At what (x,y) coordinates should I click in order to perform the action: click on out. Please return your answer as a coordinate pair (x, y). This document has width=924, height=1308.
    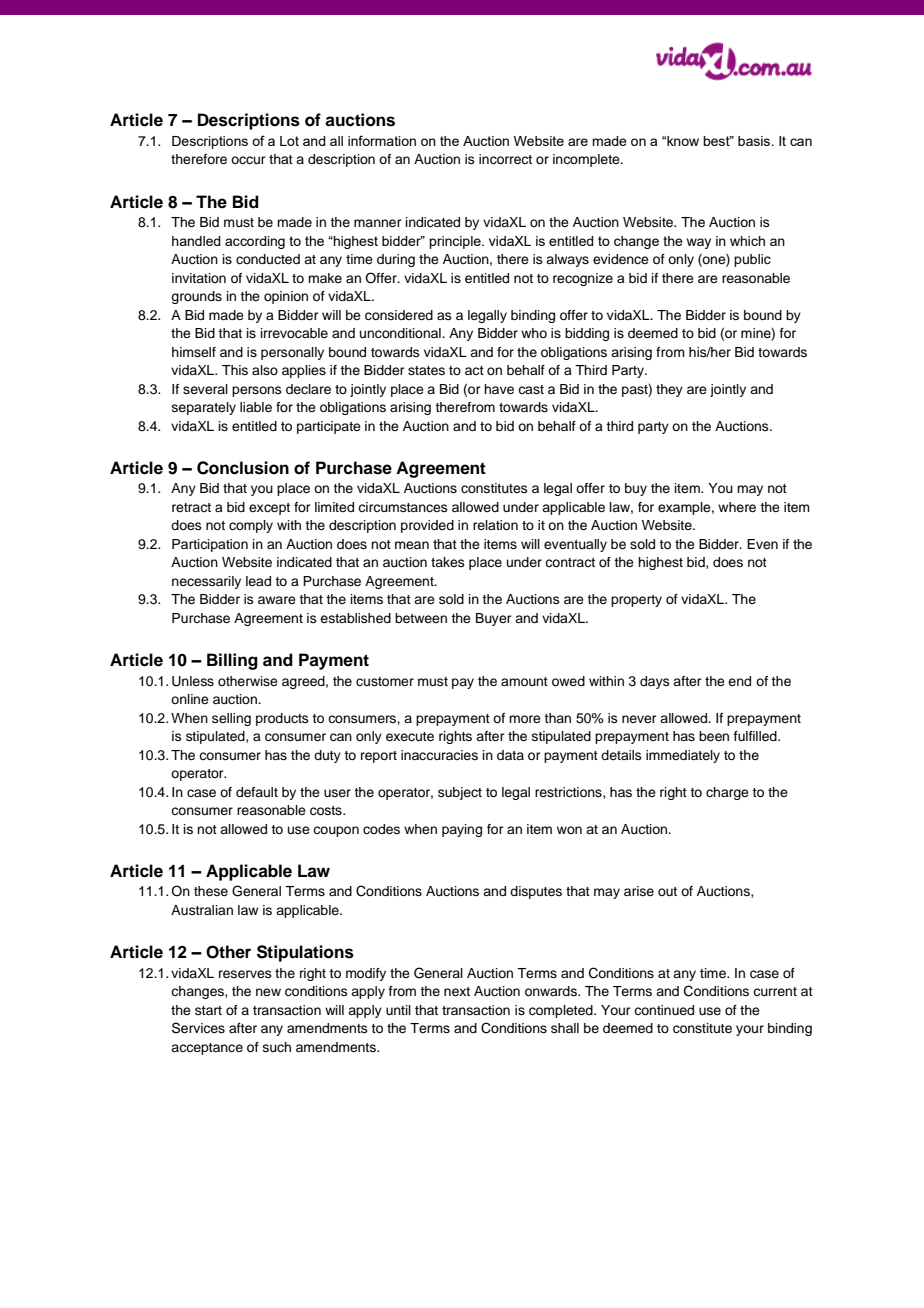
    Looking at the image, I should click on (667, 891).
